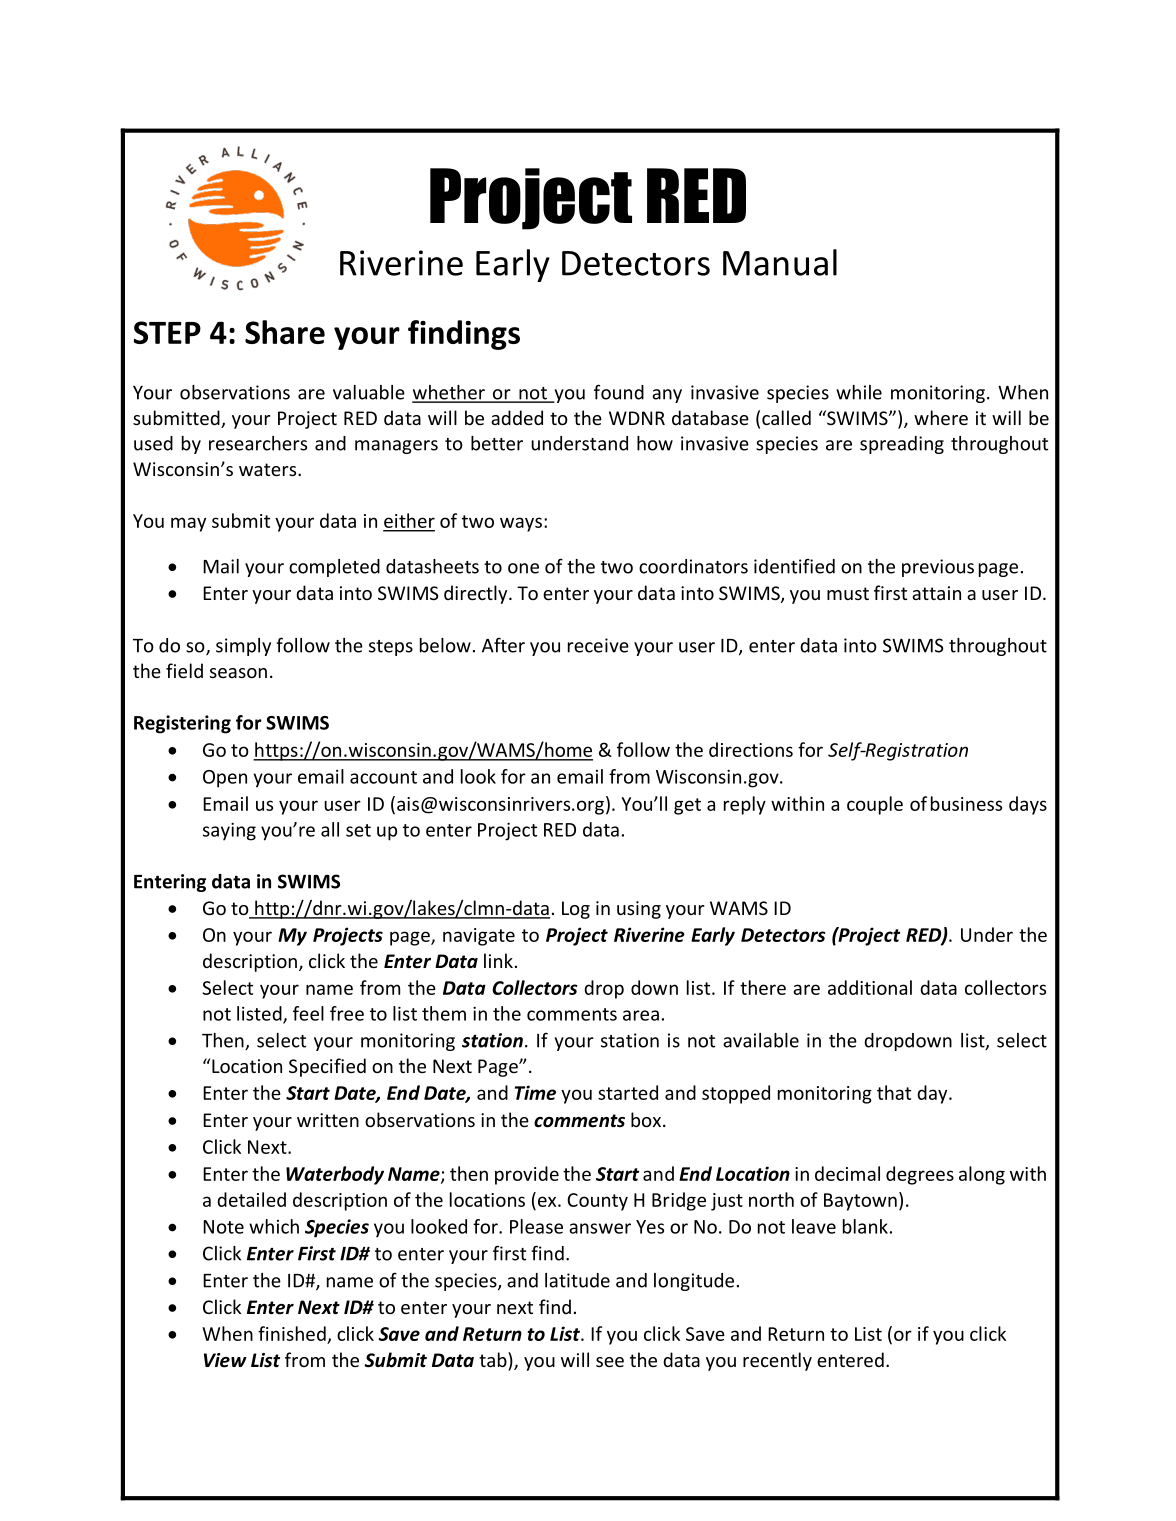 This document has width=1176, height=1521. I want to click on finished, so click(292, 1333).
